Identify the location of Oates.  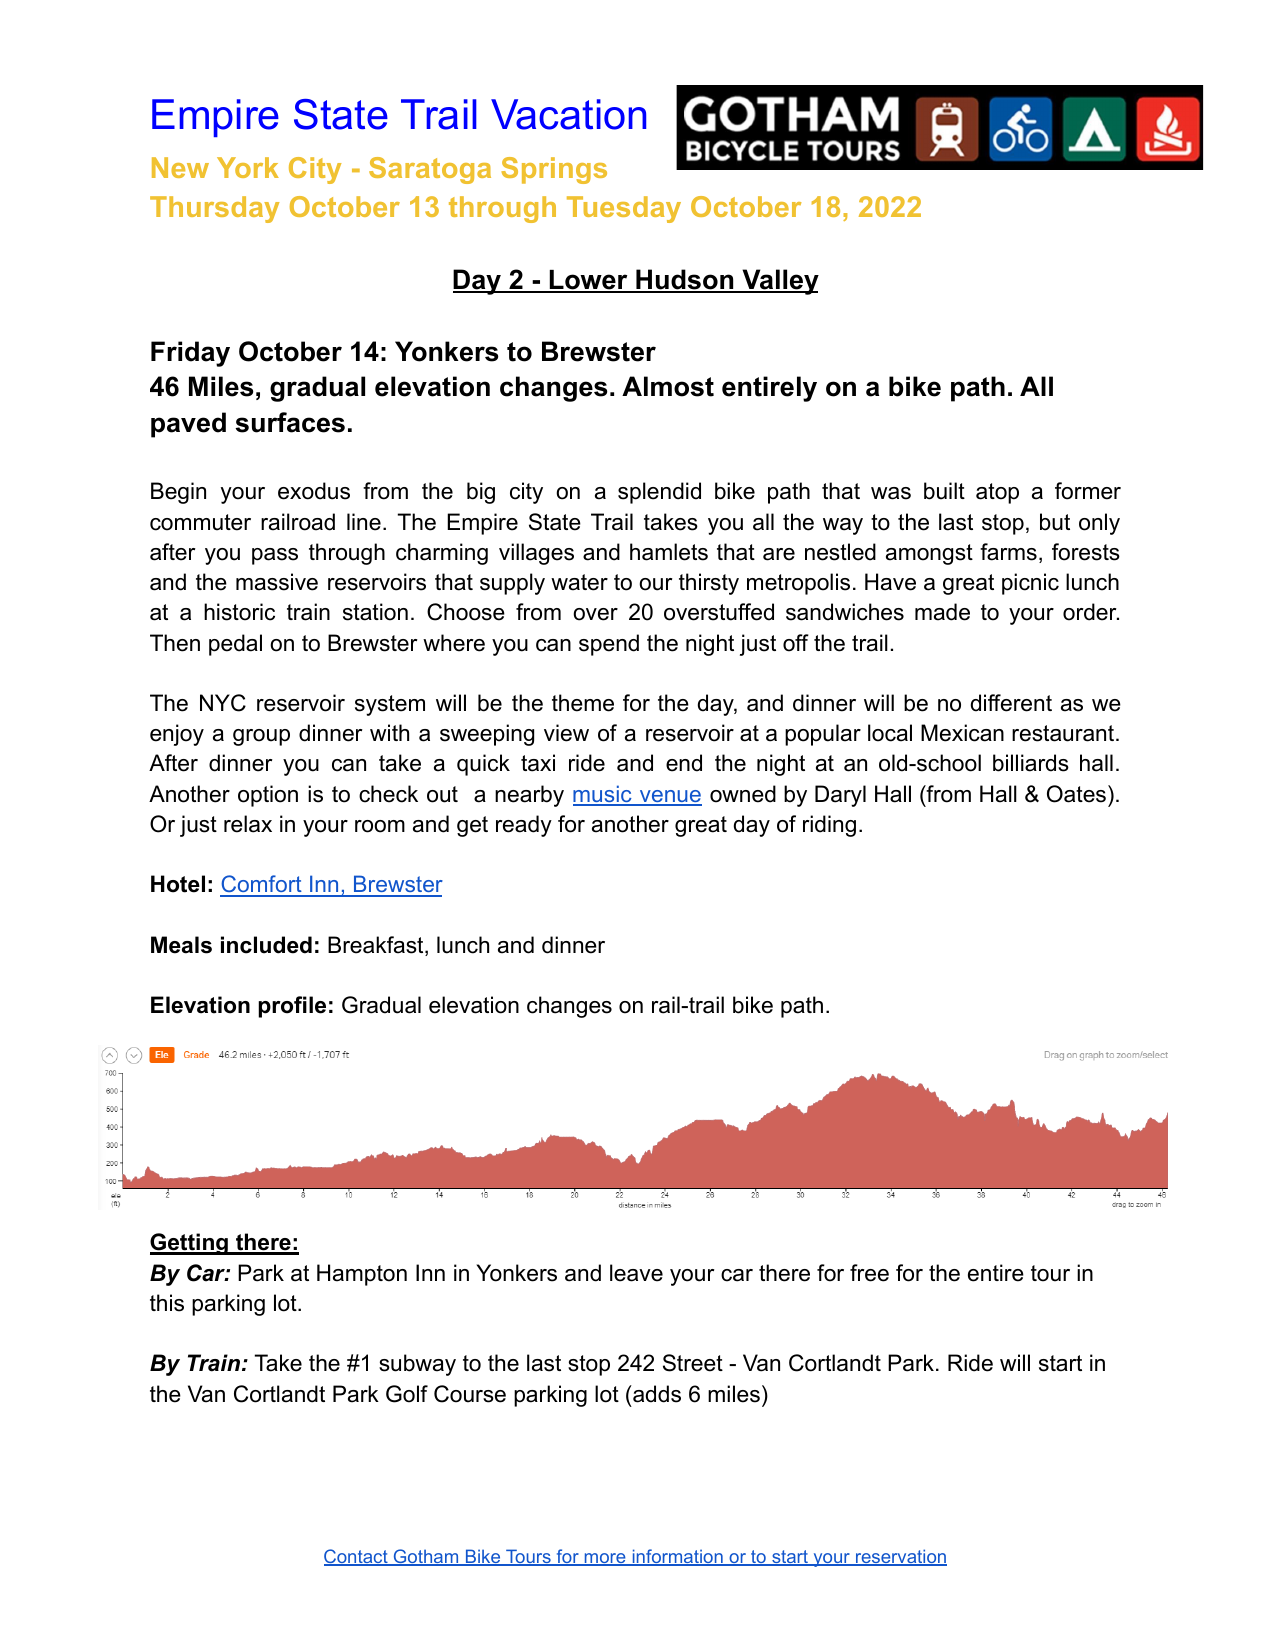
(1076, 794).
